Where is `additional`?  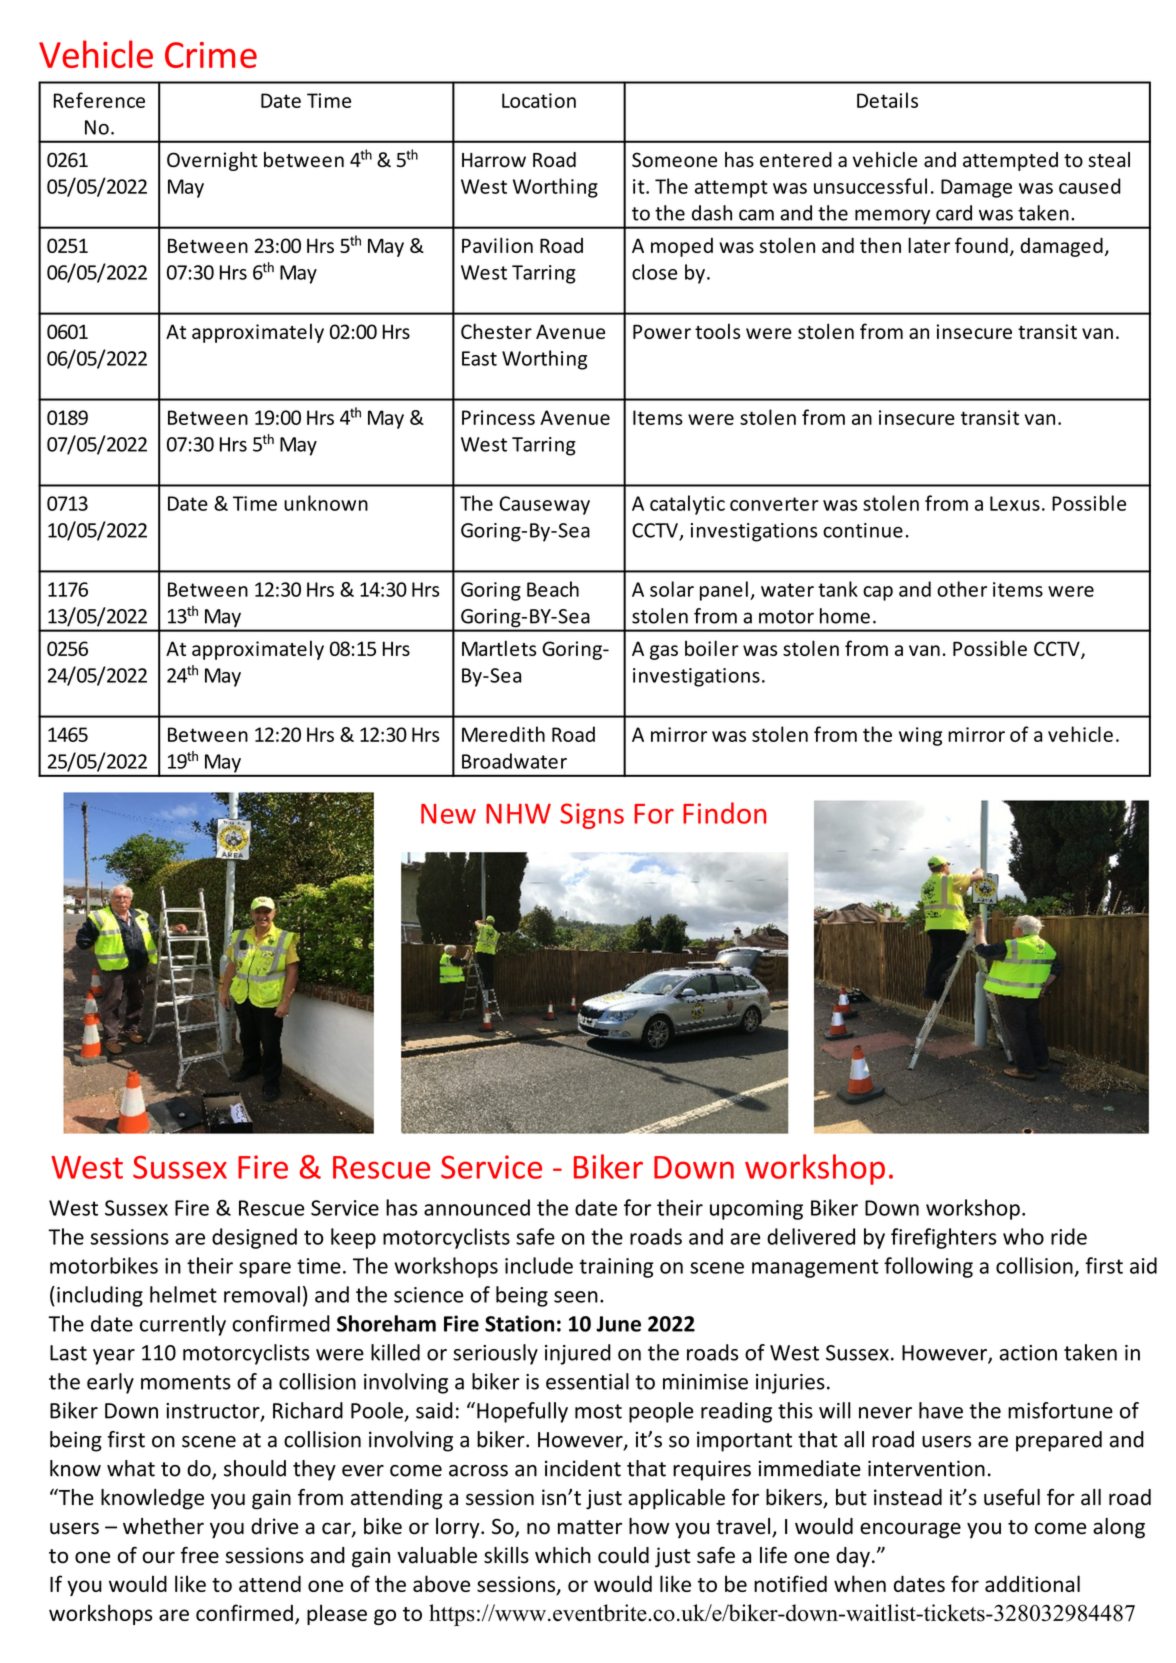 additional is located at coordinates (1032, 1583).
